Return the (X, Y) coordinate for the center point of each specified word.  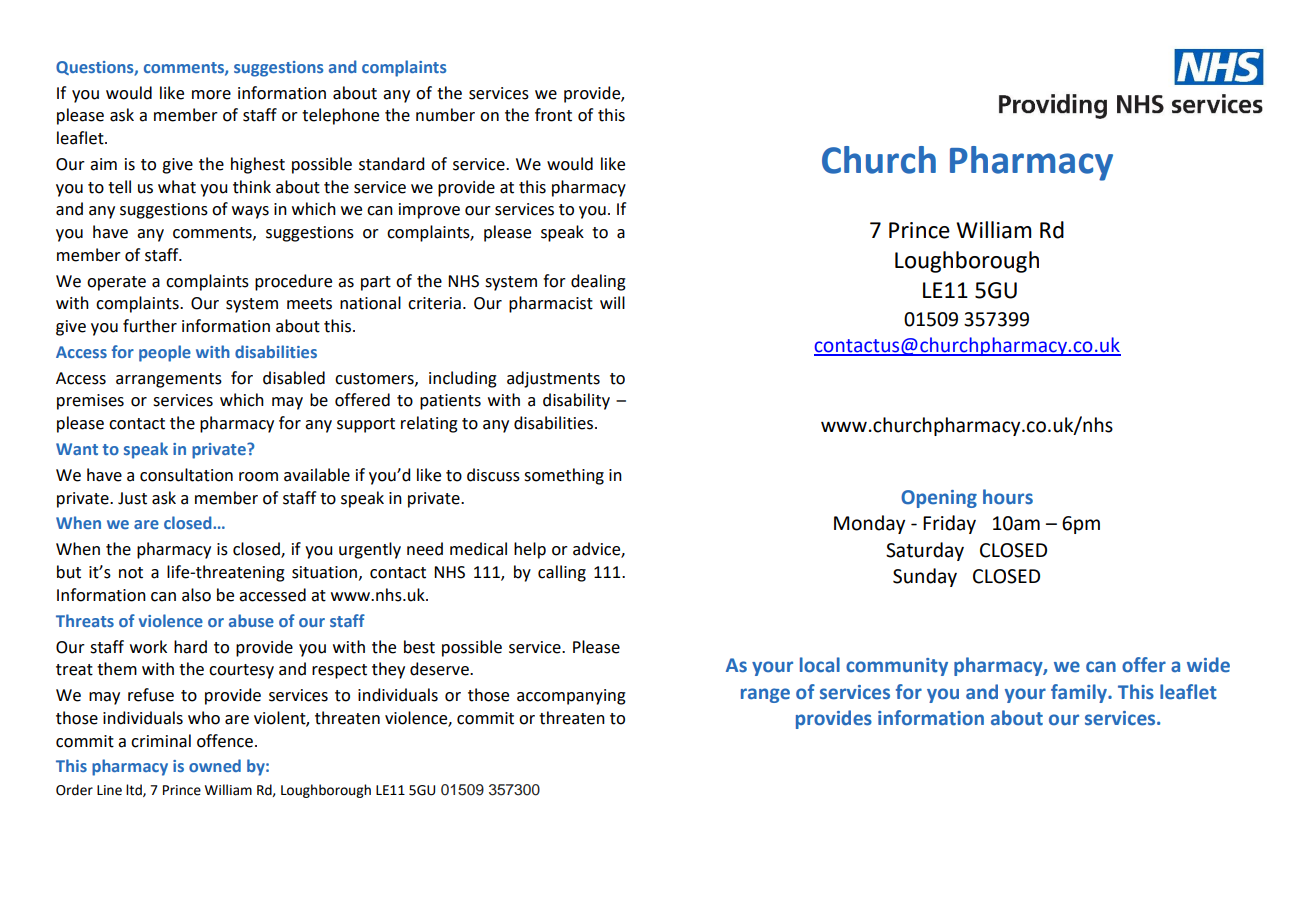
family (1080, 693)
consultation (186, 475)
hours (1008, 497)
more (211, 95)
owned (215, 765)
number (445, 115)
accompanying (571, 697)
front (553, 115)
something (564, 476)
